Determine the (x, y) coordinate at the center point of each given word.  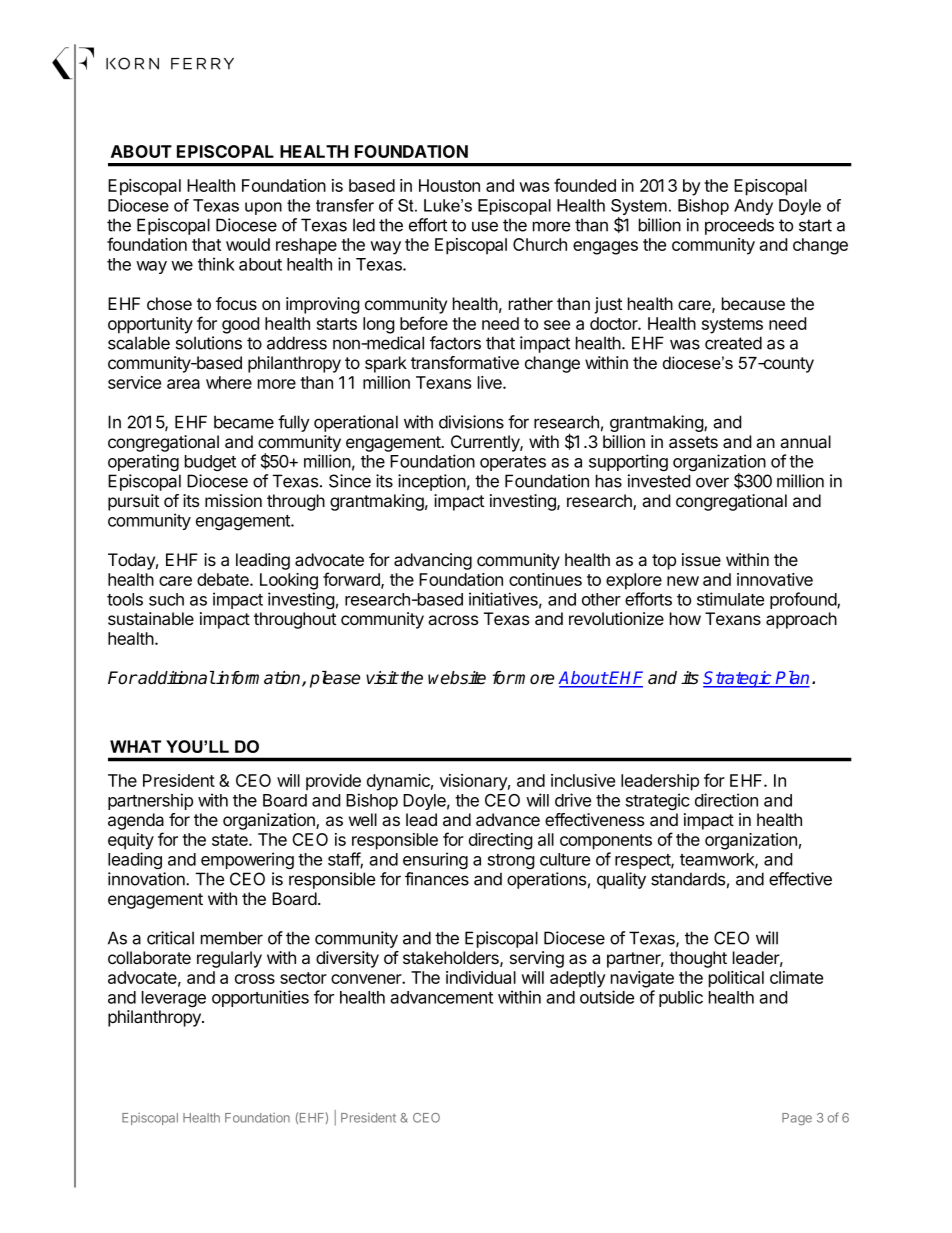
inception (432, 482)
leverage (174, 999)
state (231, 840)
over (712, 482)
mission (233, 500)
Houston (449, 185)
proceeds (739, 226)
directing (501, 841)
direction (726, 800)
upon (263, 208)
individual (481, 977)
